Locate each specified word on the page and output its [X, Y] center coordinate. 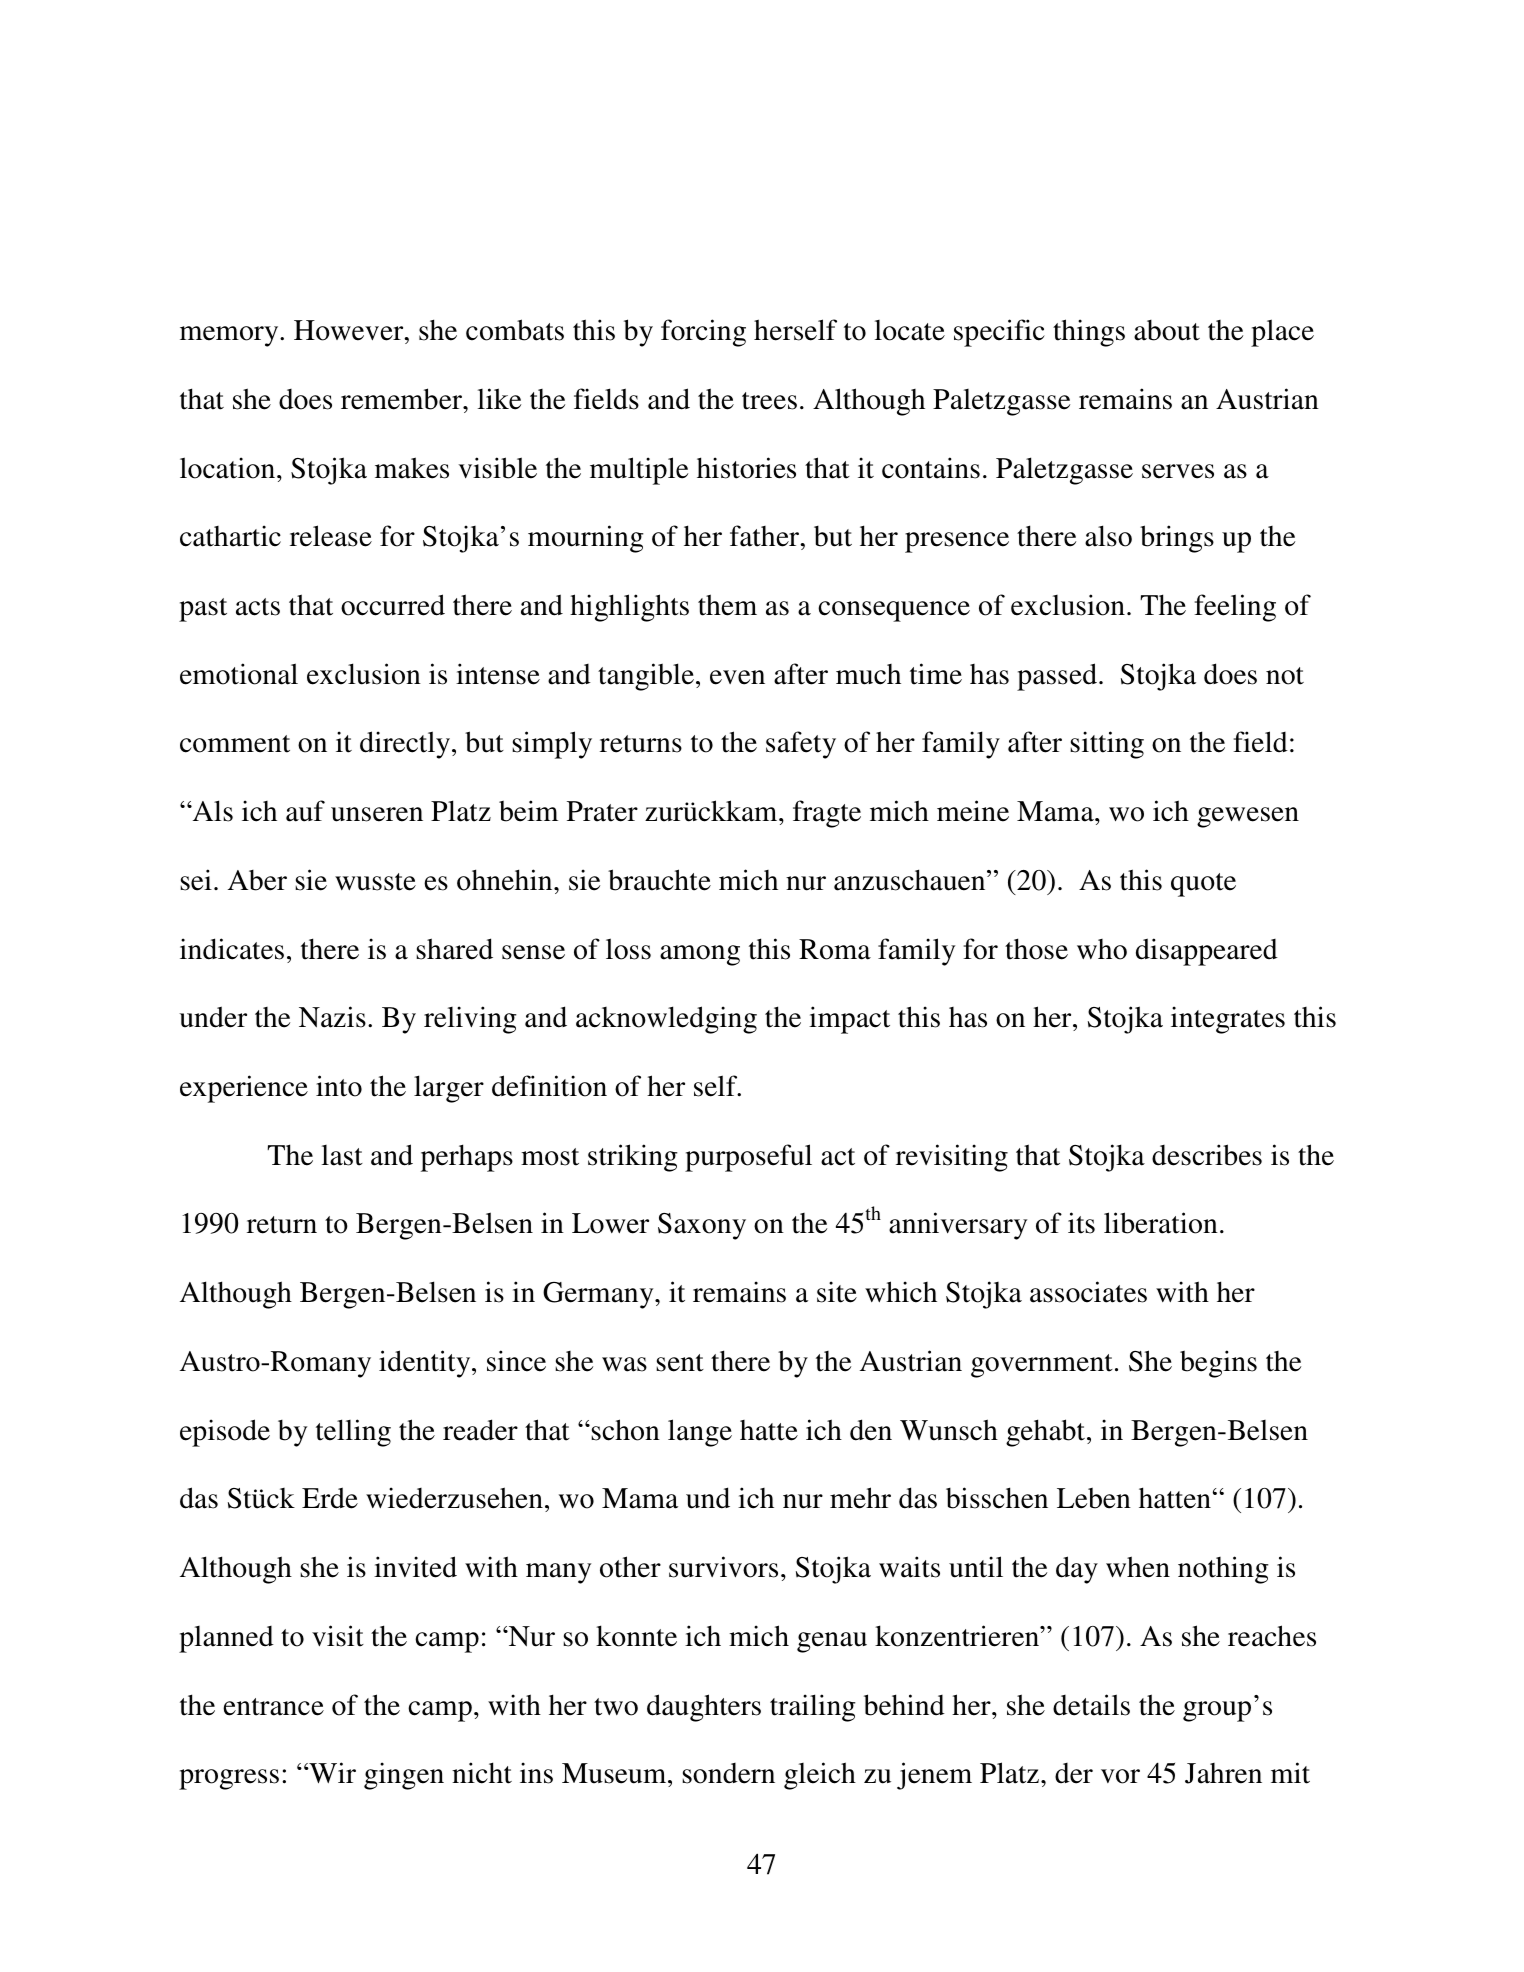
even [737, 677]
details [1091, 1705]
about [1167, 330]
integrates [1228, 1020]
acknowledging [666, 1020]
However [350, 330]
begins [1218, 1364]
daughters [704, 1708]
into [339, 1086]
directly [406, 745]
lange [700, 1433]
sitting [1107, 745]
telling [353, 1433]
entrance [273, 1707]
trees [769, 401]
